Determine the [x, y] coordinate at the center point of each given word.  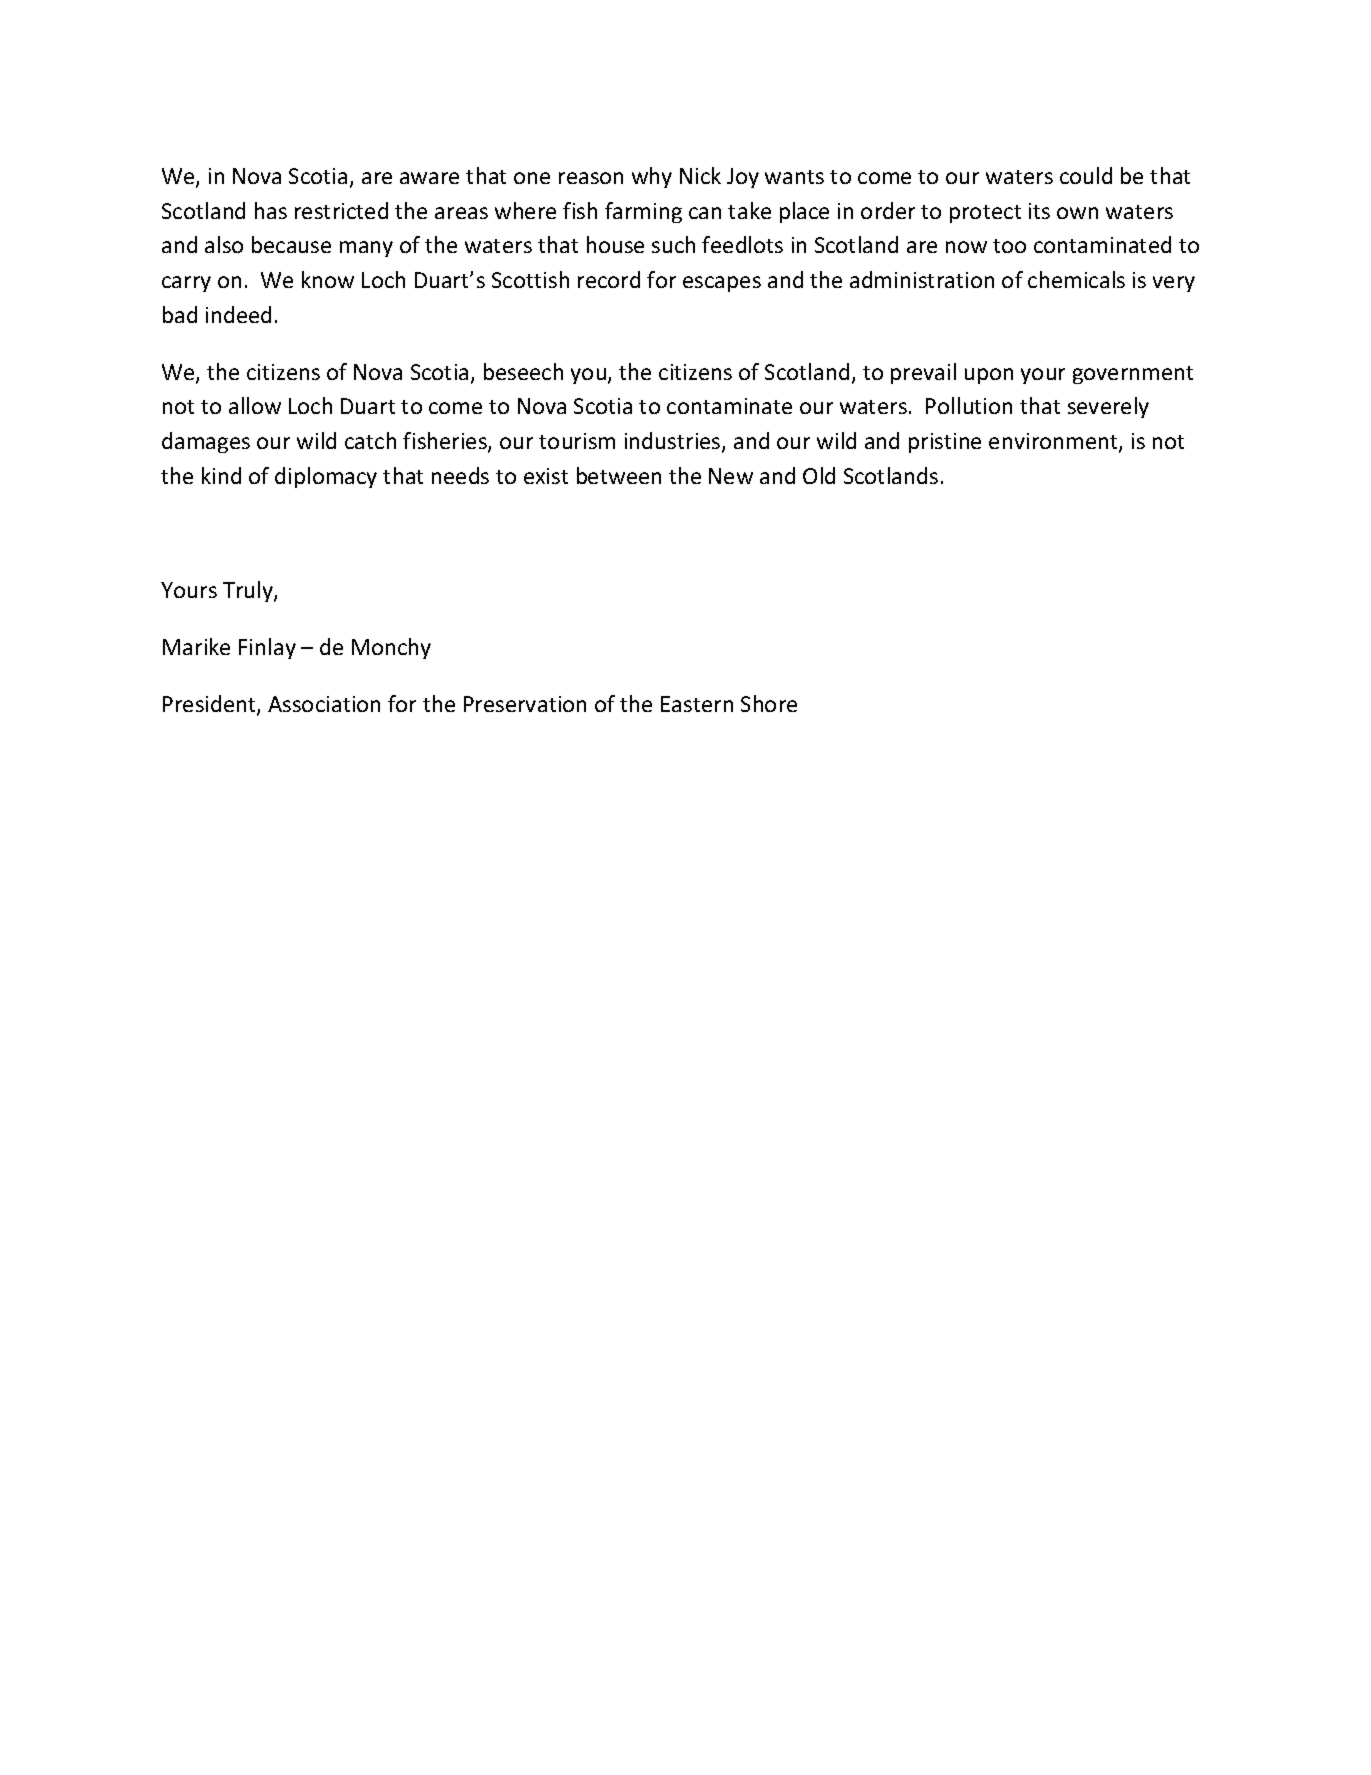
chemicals [1076, 279]
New [731, 476]
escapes [722, 284]
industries [674, 442]
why [652, 177]
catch [370, 440]
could [1086, 175]
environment [1054, 442]
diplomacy [326, 477]
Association [324, 704]
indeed [238, 314]
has [271, 210]
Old [819, 475]
